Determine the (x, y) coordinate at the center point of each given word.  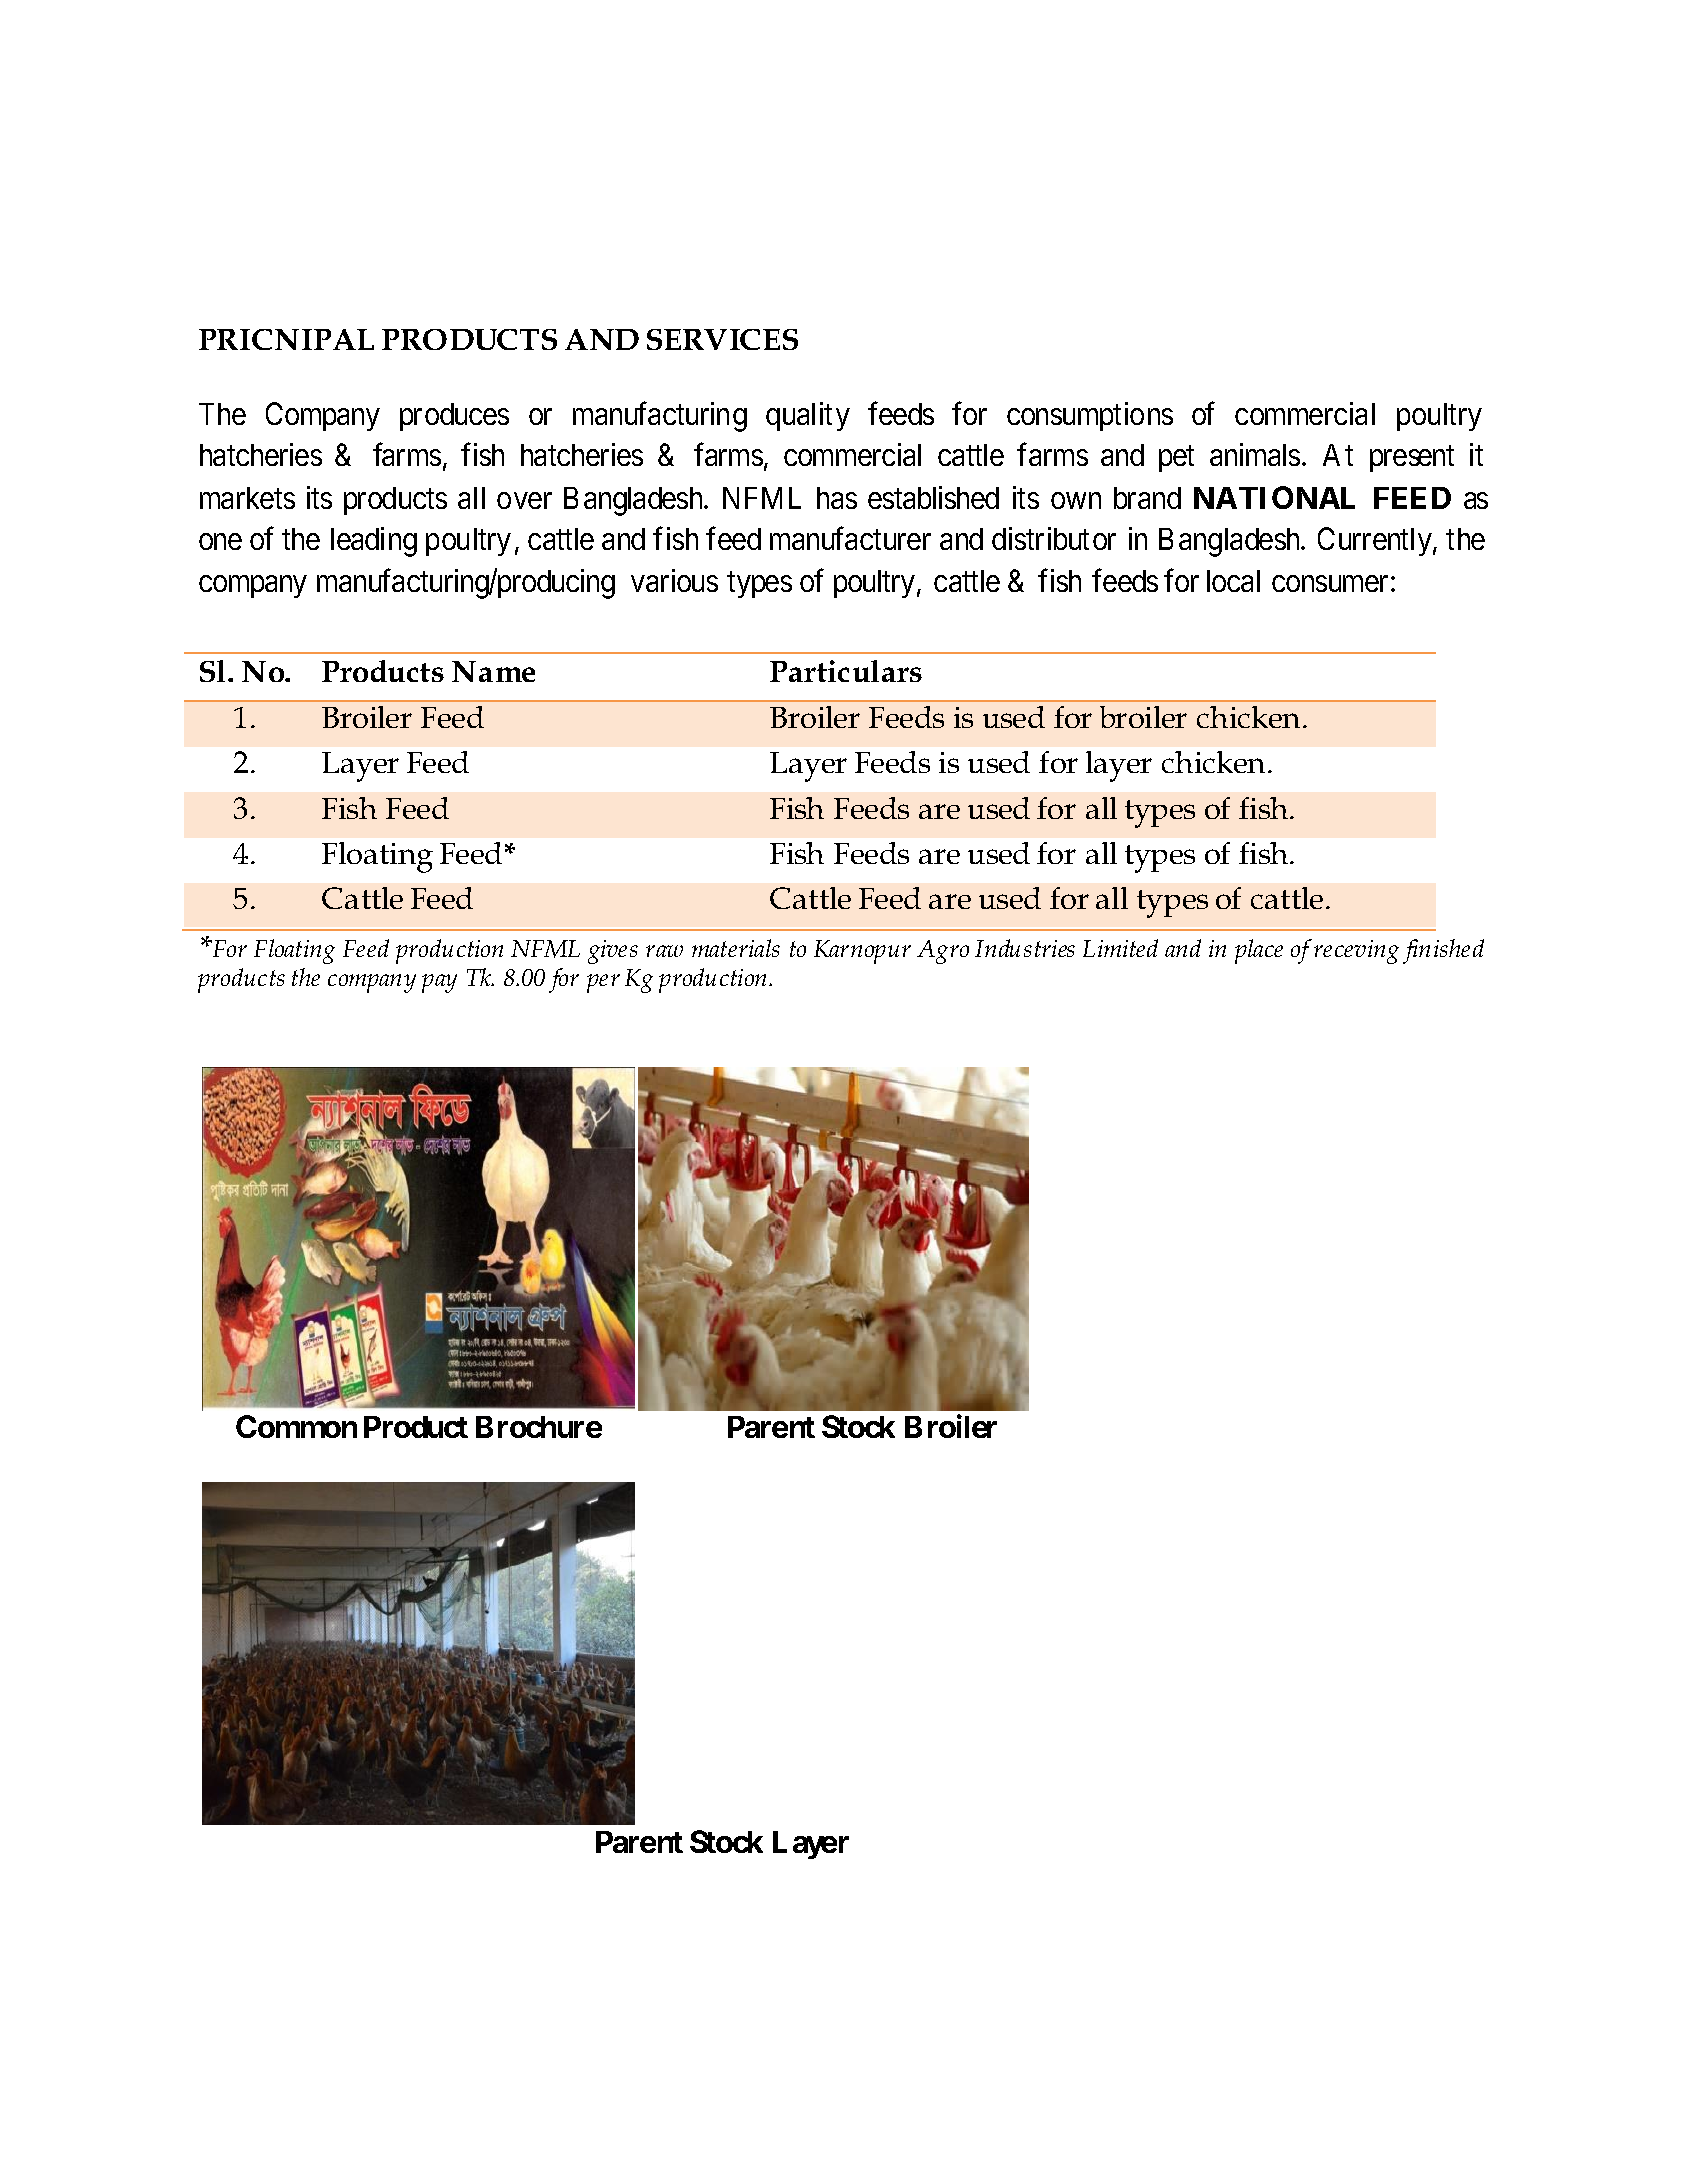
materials (736, 948)
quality (808, 416)
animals (1255, 454)
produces (454, 417)
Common (296, 1426)
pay (439, 983)
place (1259, 951)
